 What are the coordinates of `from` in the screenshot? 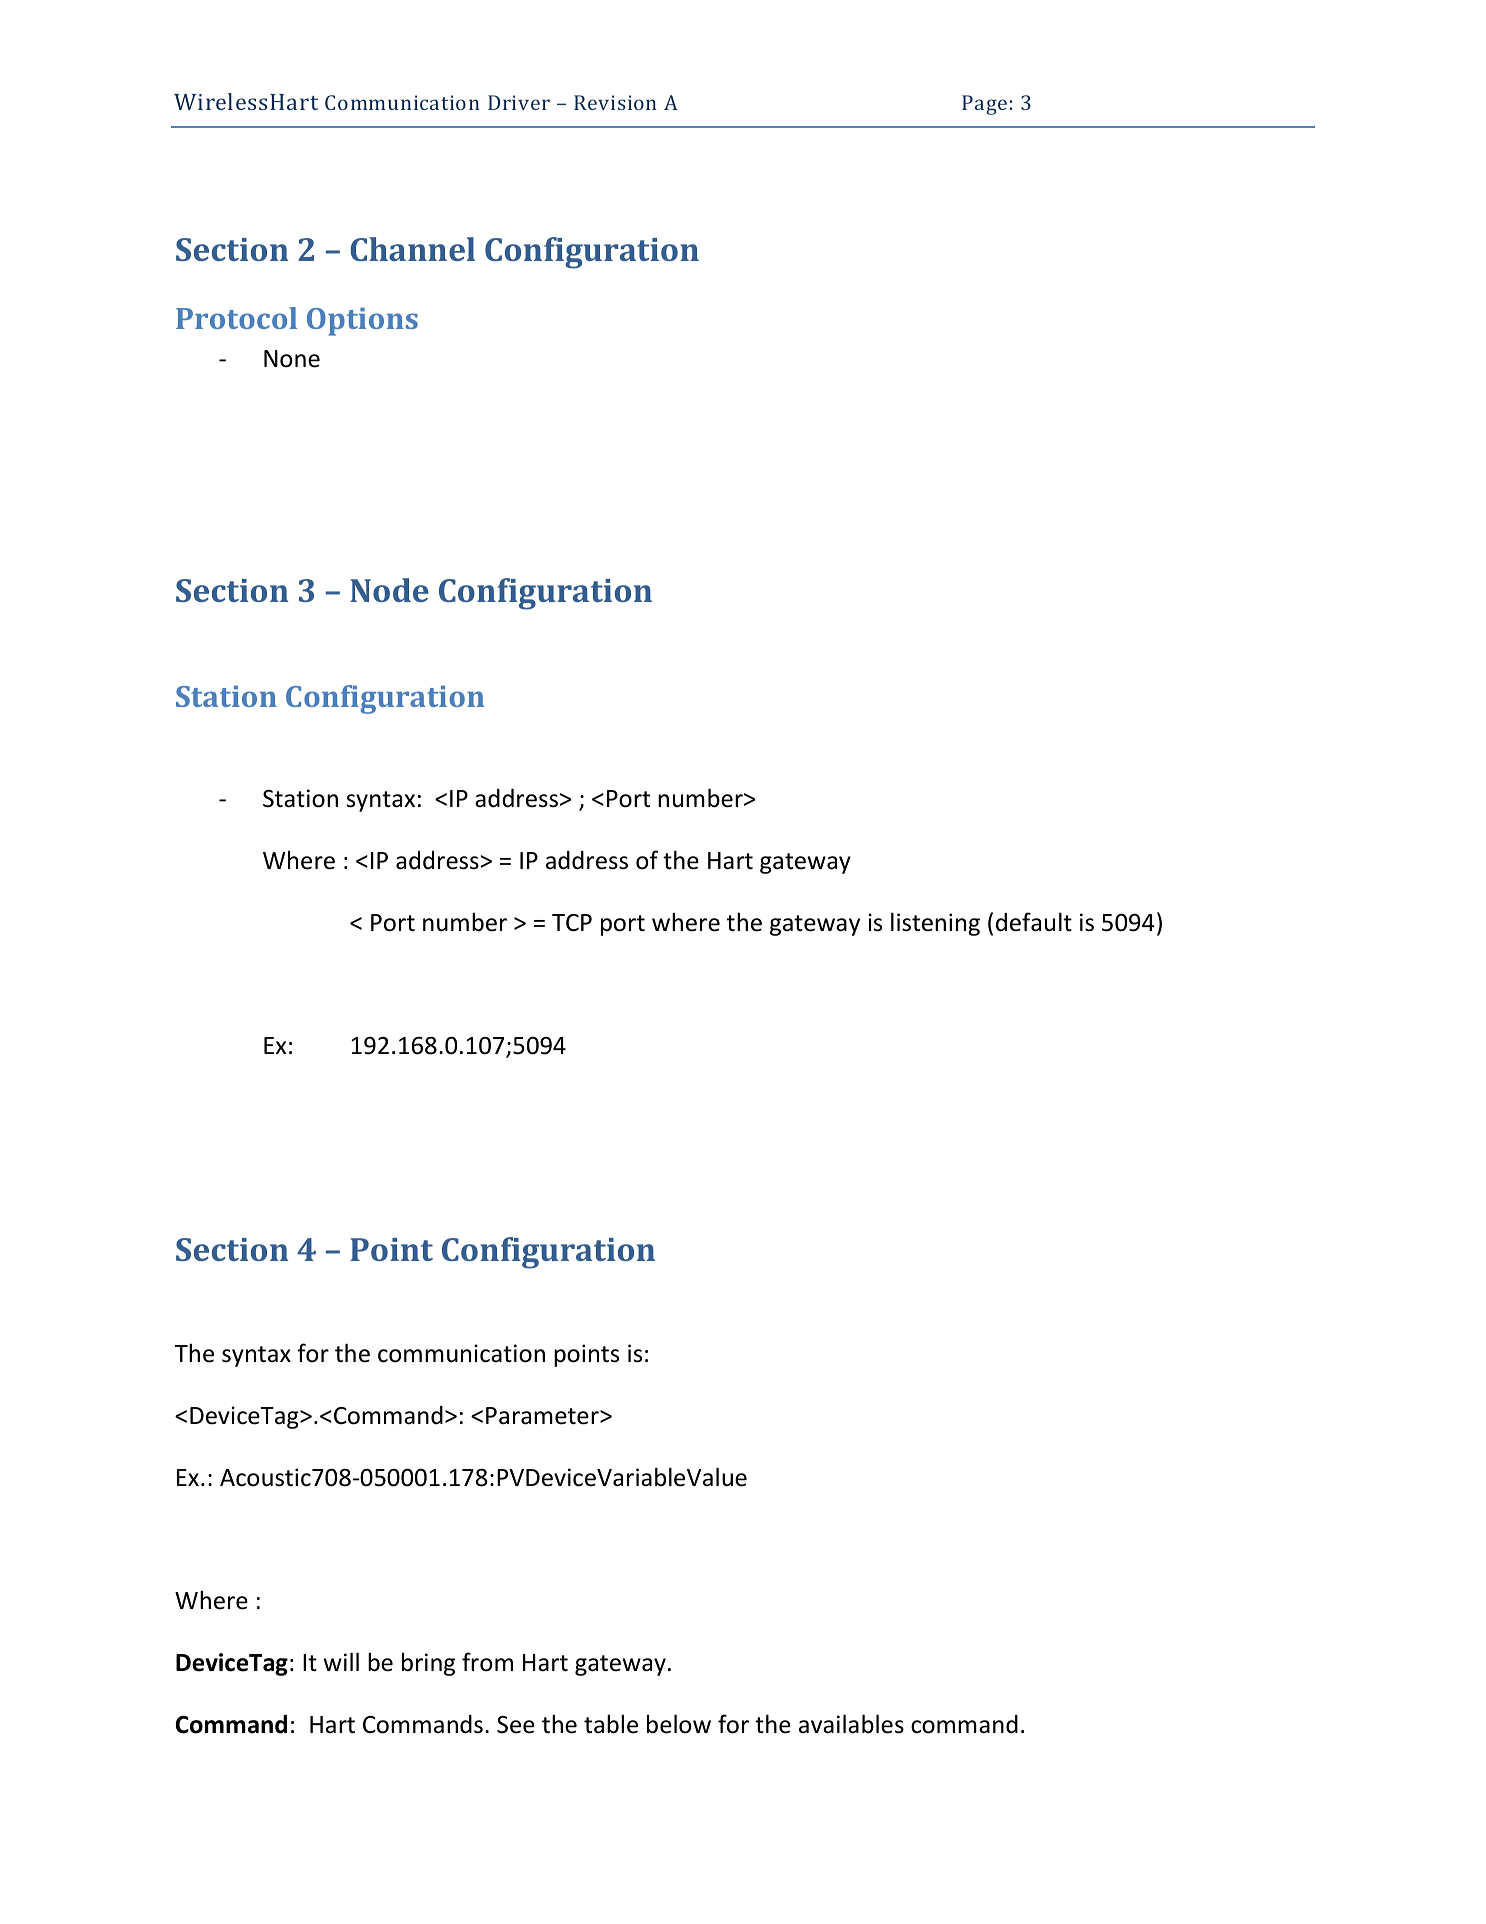 It's located at (487, 1662).
